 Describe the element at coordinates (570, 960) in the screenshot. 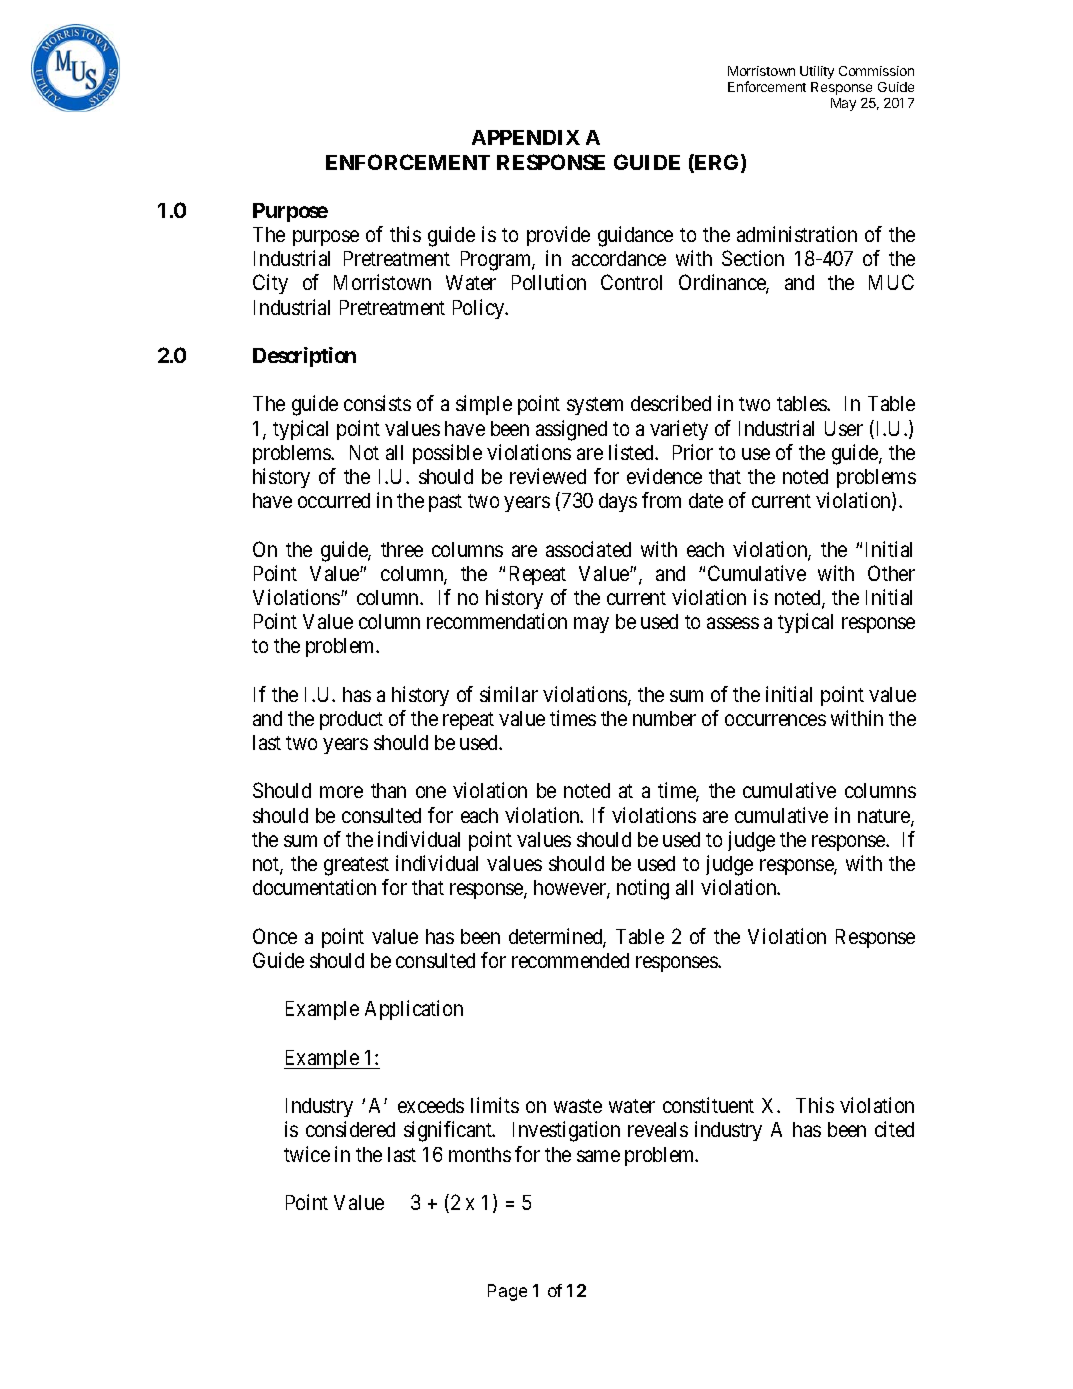

I see `recommended` at that location.
